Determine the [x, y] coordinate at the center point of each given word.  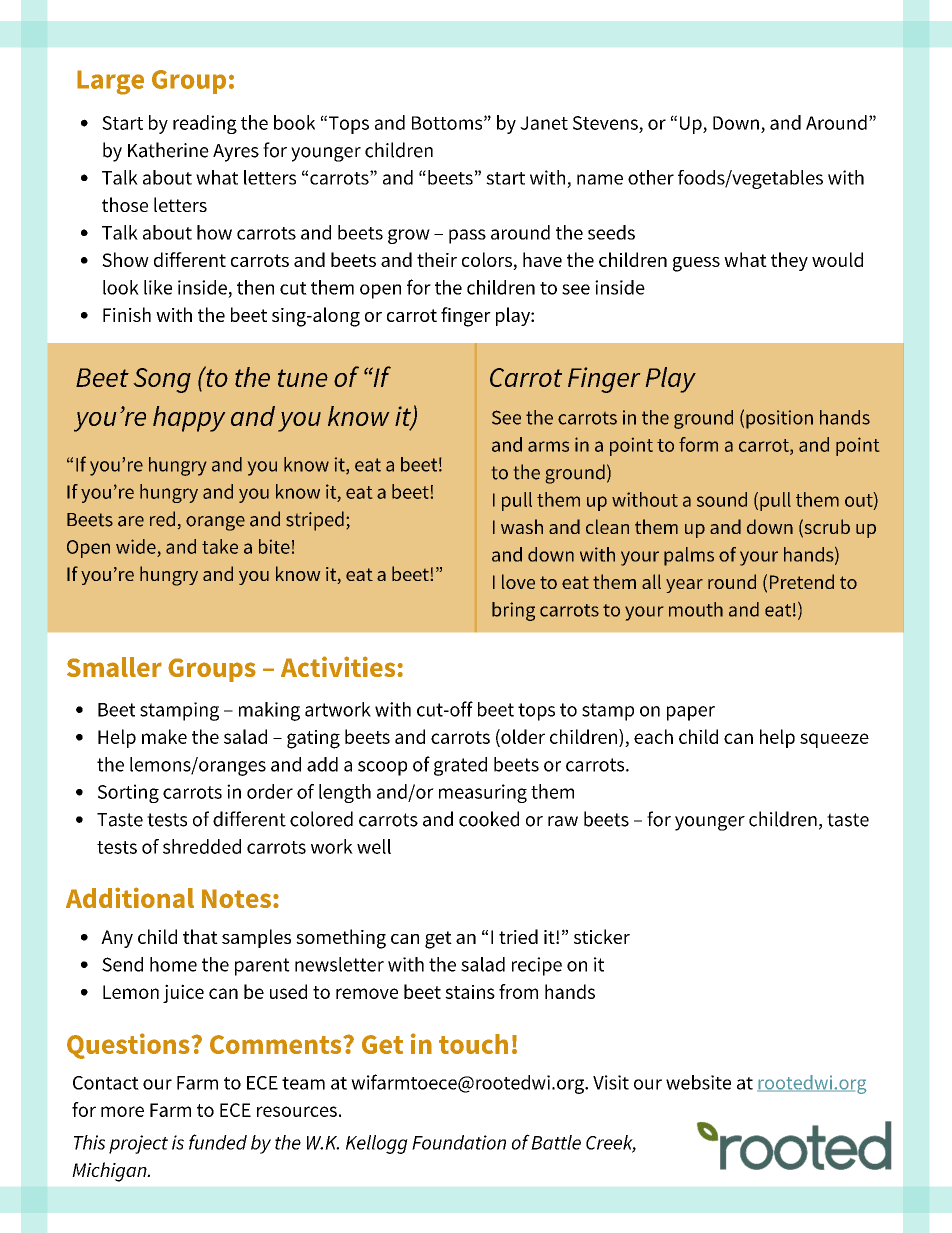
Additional [130, 897]
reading [205, 124]
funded [218, 1142]
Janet [544, 123]
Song [162, 380]
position [779, 419]
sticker [602, 936]
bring [513, 611]
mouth [696, 609]
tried [518, 936]
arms [548, 446]
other [651, 177]
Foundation [459, 1142]
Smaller [114, 667]
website [698, 1082]
